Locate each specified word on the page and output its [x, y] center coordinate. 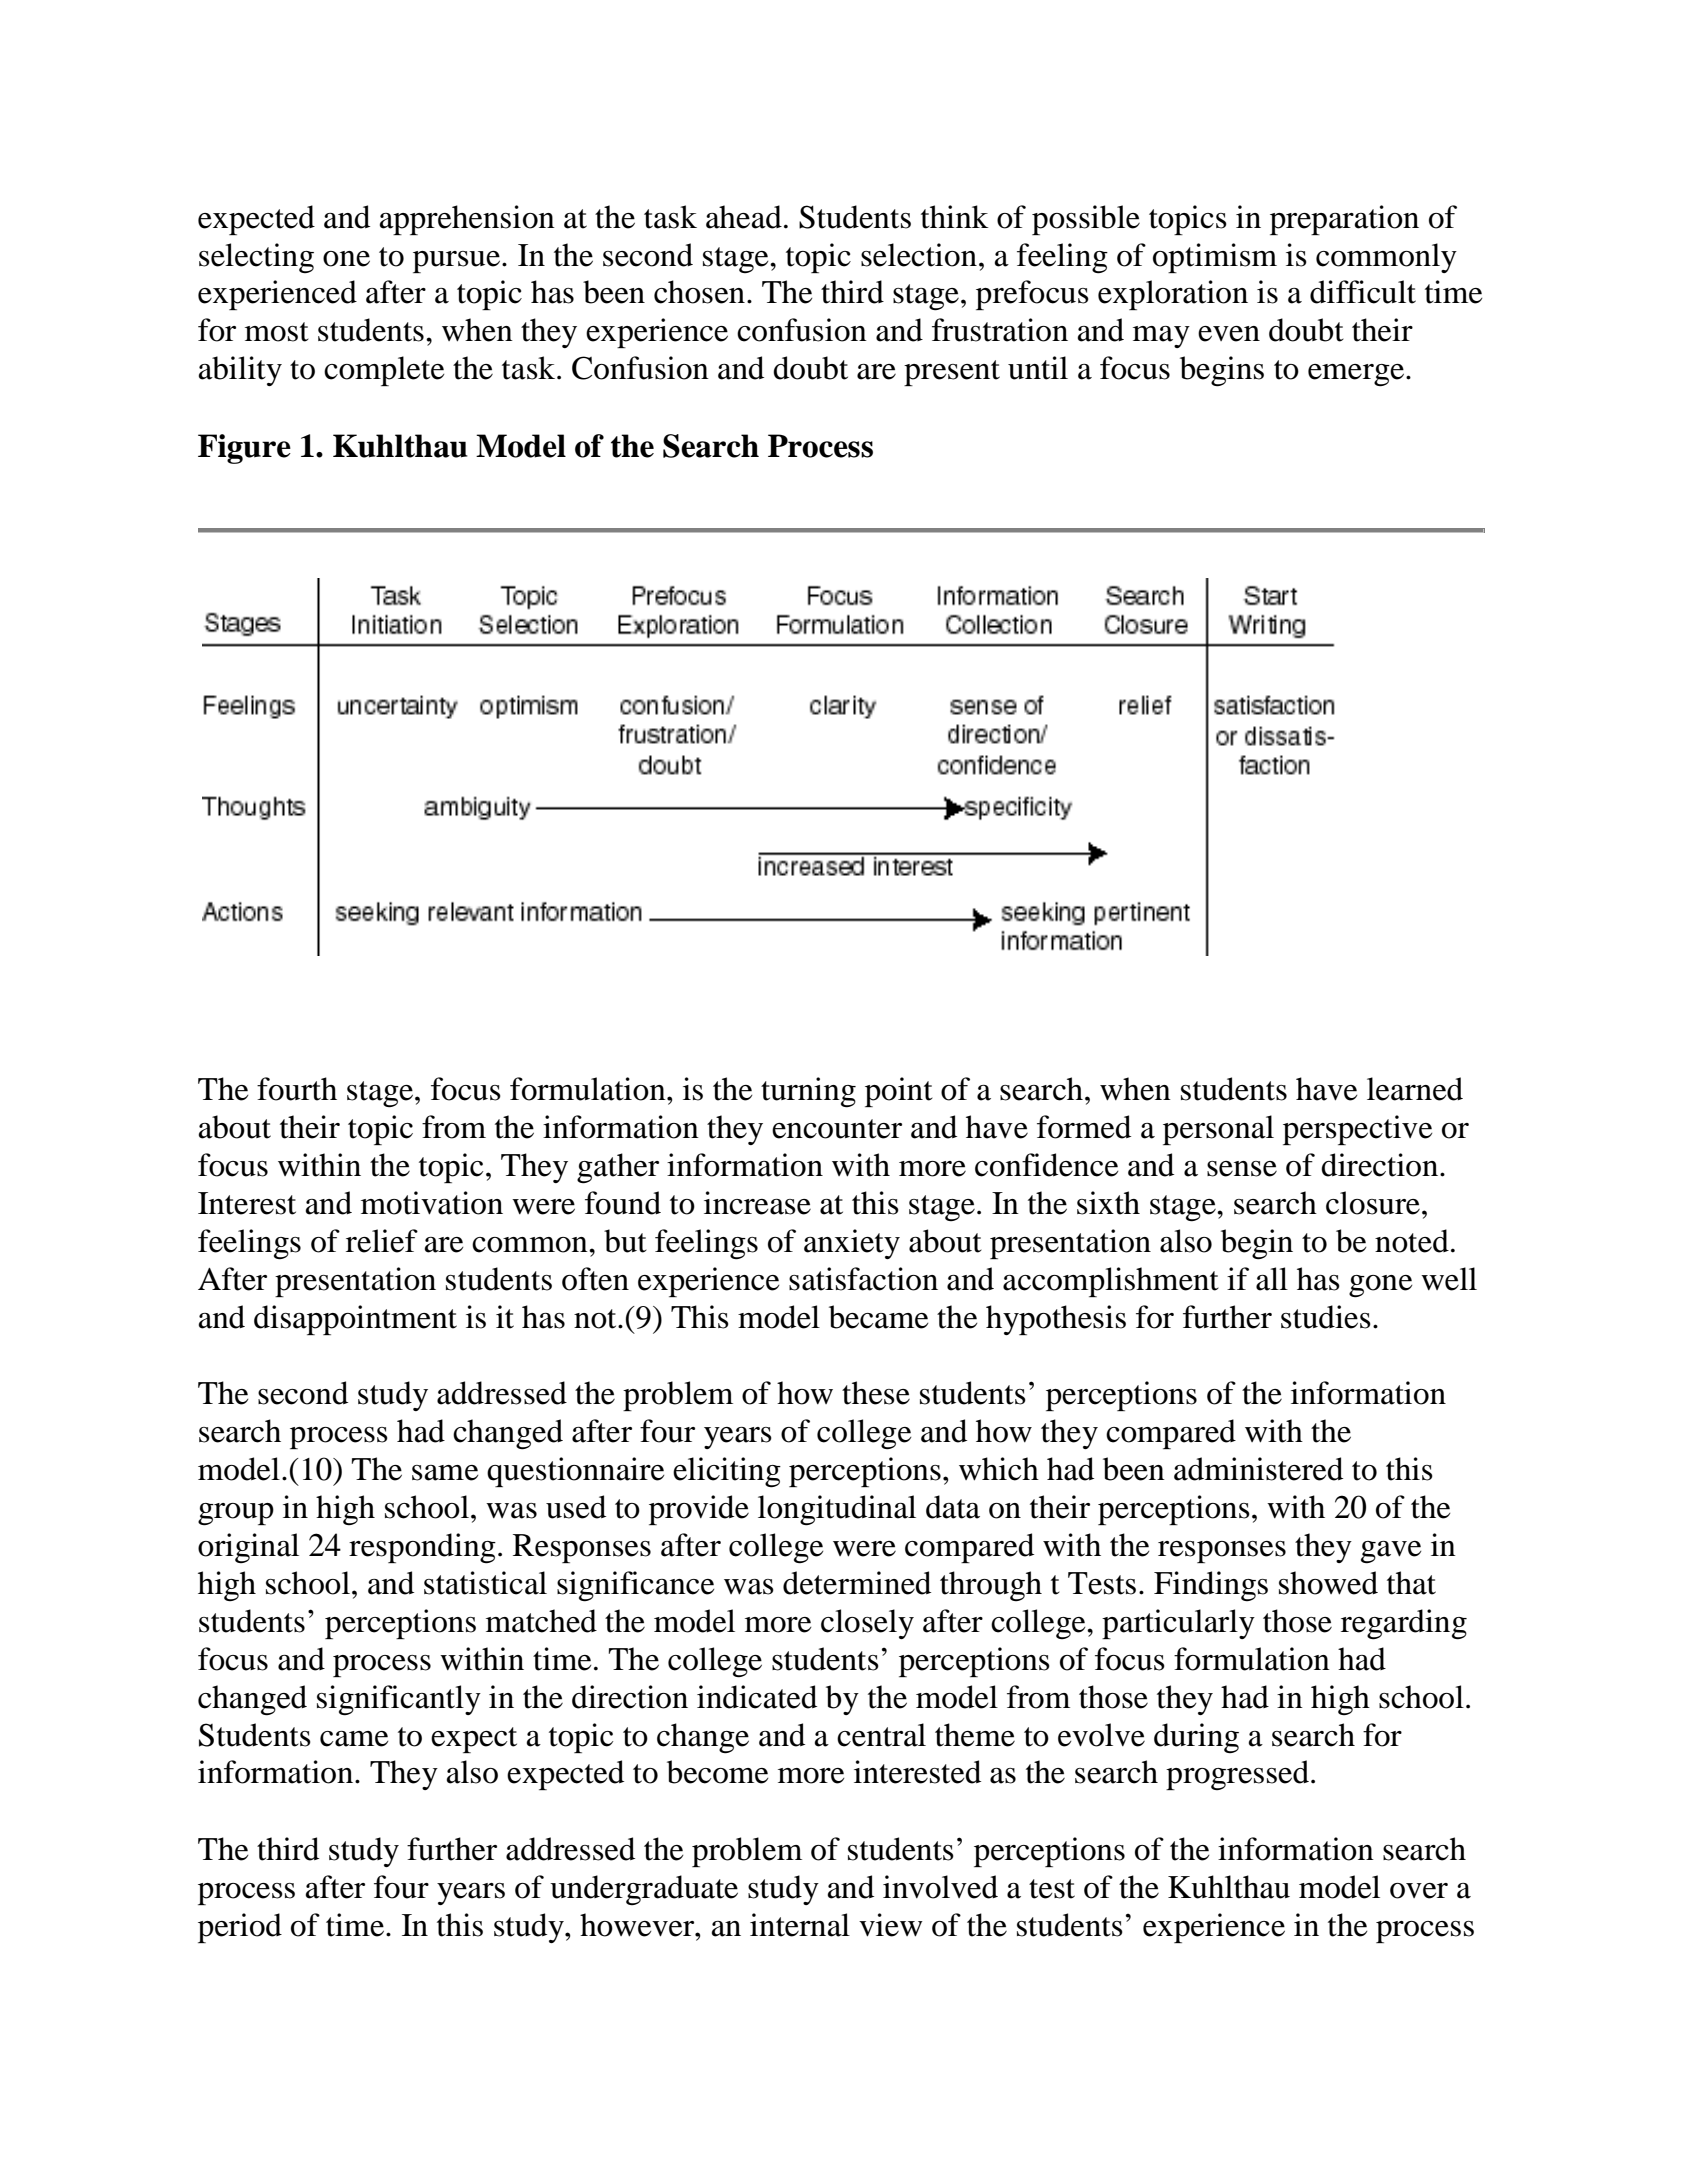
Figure [244, 449]
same [445, 1473]
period [240, 1928]
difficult [1363, 292]
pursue [458, 262]
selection [919, 255]
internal [800, 1925]
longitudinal [837, 1510]
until [1038, 368]
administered [1258, 1469]
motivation [432, 1203]
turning [808, 1092]
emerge [1357, 375]
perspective [1357, 1130]
